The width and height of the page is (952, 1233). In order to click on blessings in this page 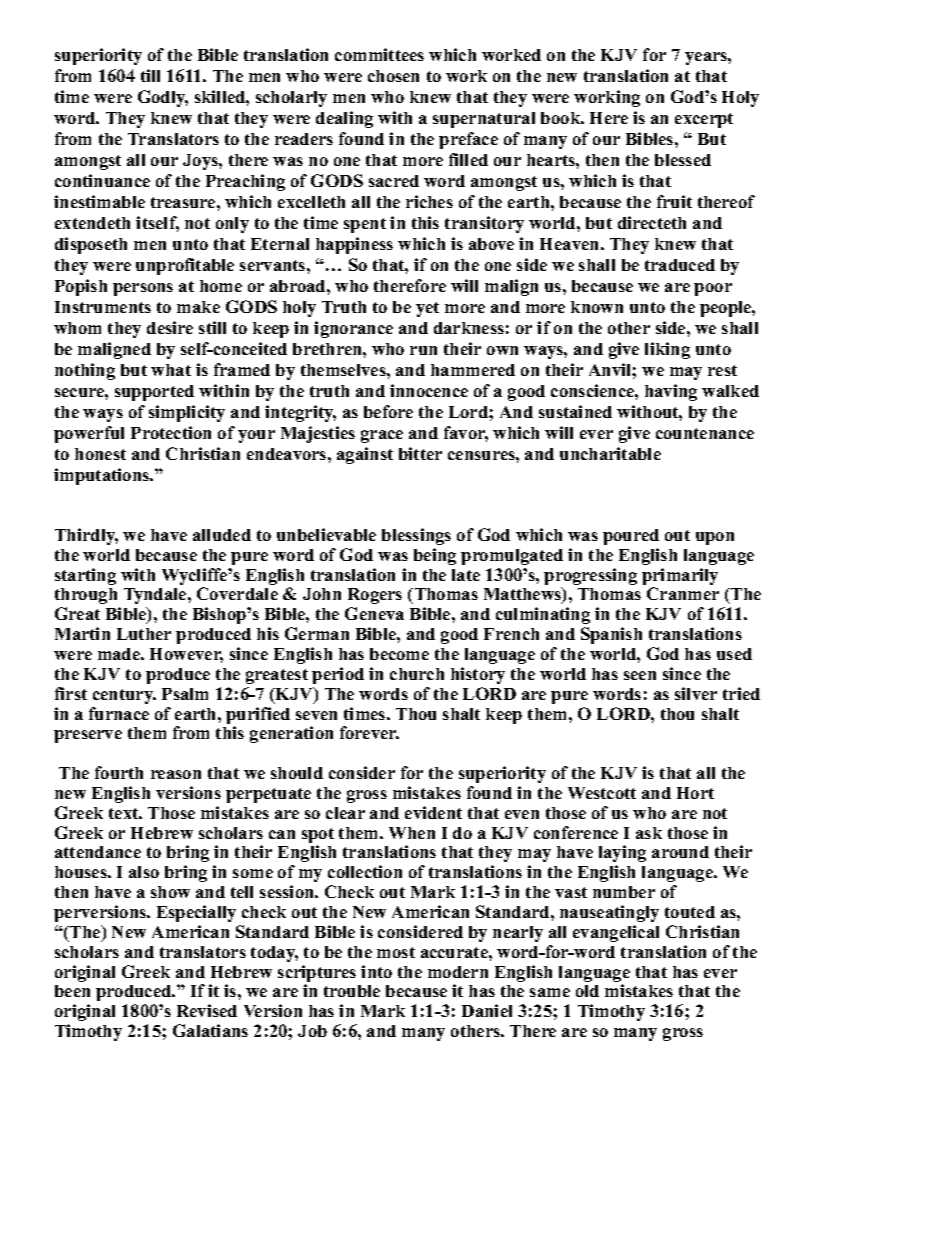, I will do `click(416, 536)`.
